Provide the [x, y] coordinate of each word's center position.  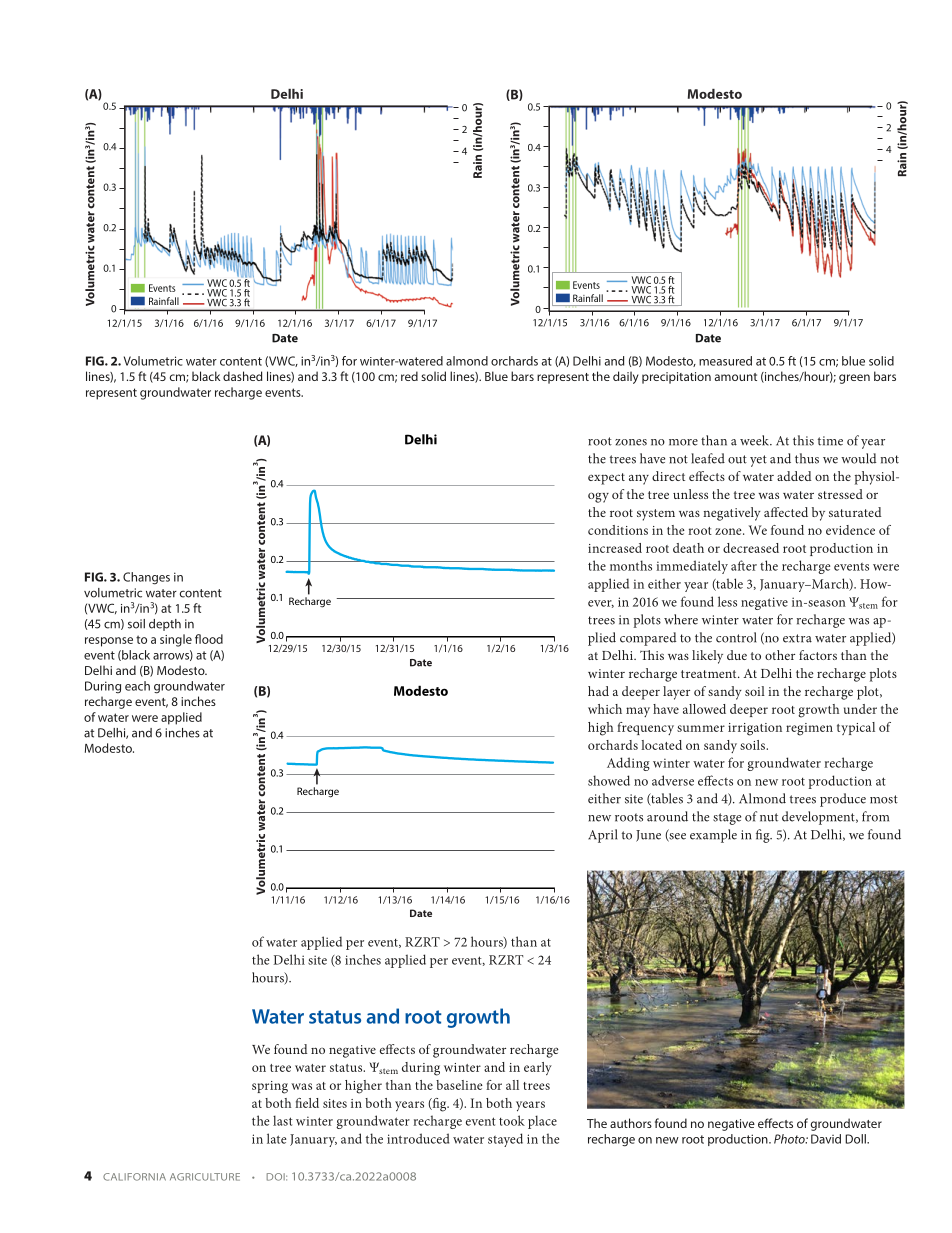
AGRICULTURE [205, 1177]
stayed [505, 1140]
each [137, 686]
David [826, 1139]
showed [609, 780]
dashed [242, 376]
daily [626, 377]
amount [736, 377]
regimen [809, 729]
